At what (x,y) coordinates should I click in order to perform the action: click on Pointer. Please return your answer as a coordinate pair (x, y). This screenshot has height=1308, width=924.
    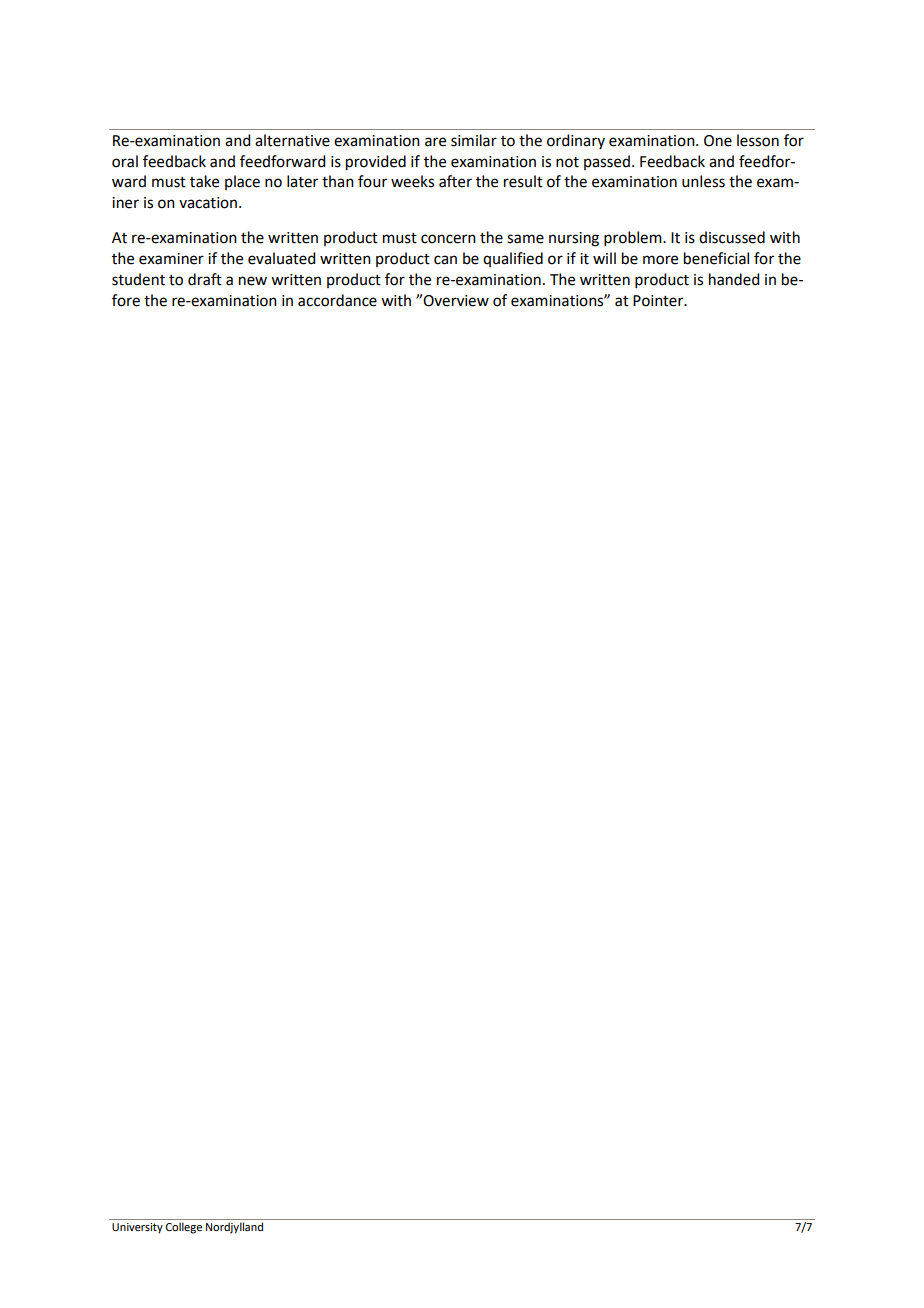
    Looking at the image, I should click on (659, 301).
